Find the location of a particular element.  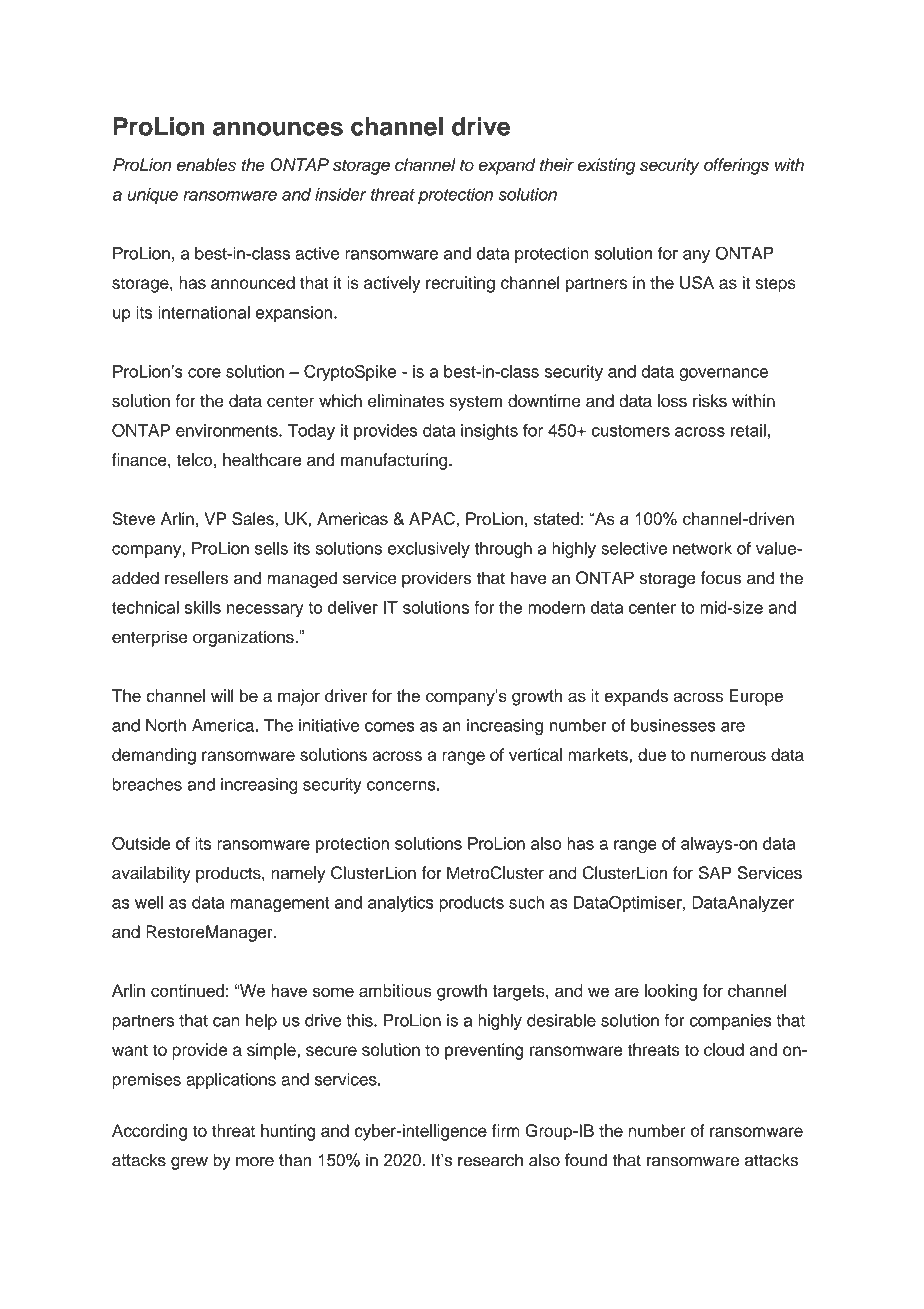

core is located at coordinates (204, 373).
